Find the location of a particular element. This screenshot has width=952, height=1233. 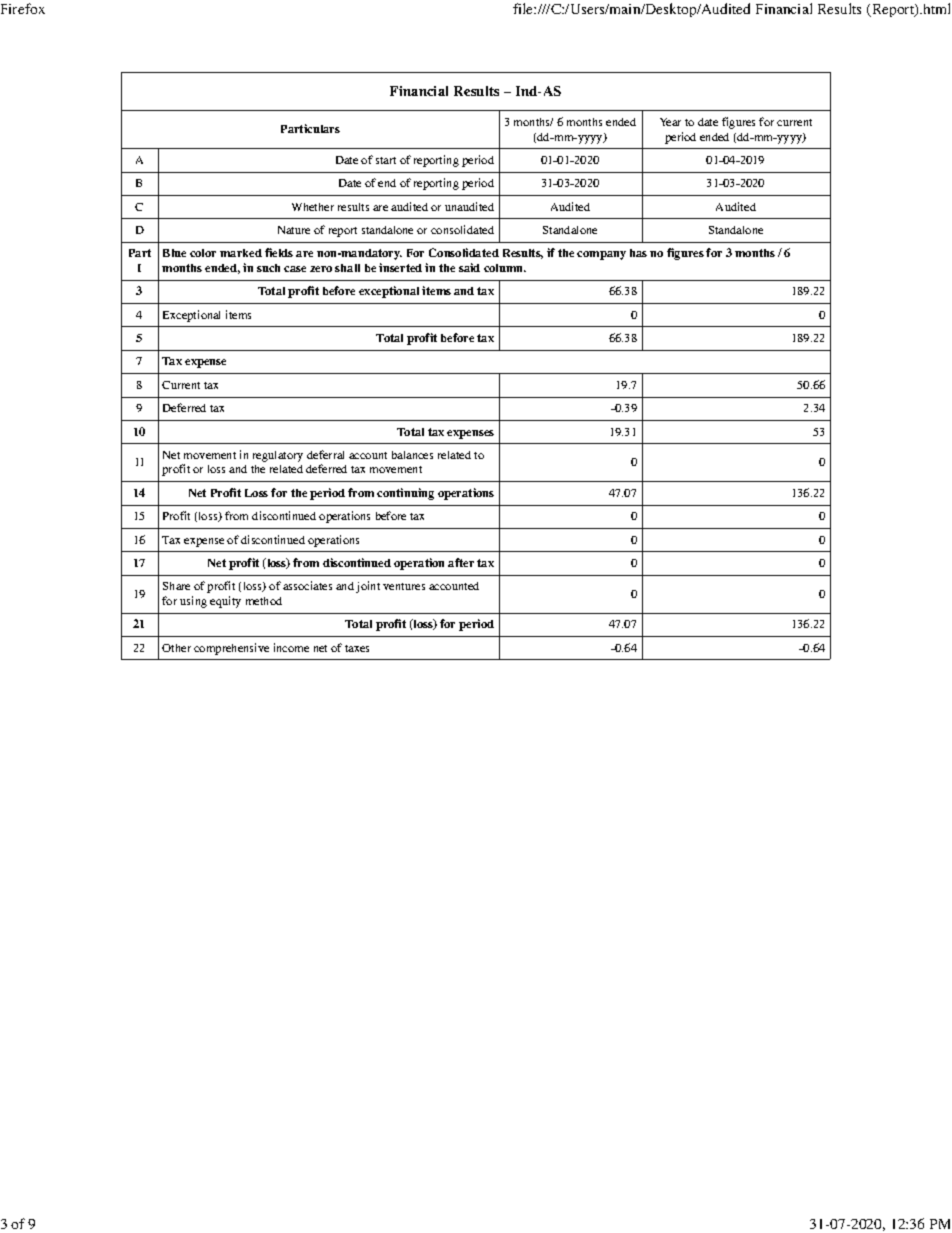

balances is located at coordinates (412, 455).
